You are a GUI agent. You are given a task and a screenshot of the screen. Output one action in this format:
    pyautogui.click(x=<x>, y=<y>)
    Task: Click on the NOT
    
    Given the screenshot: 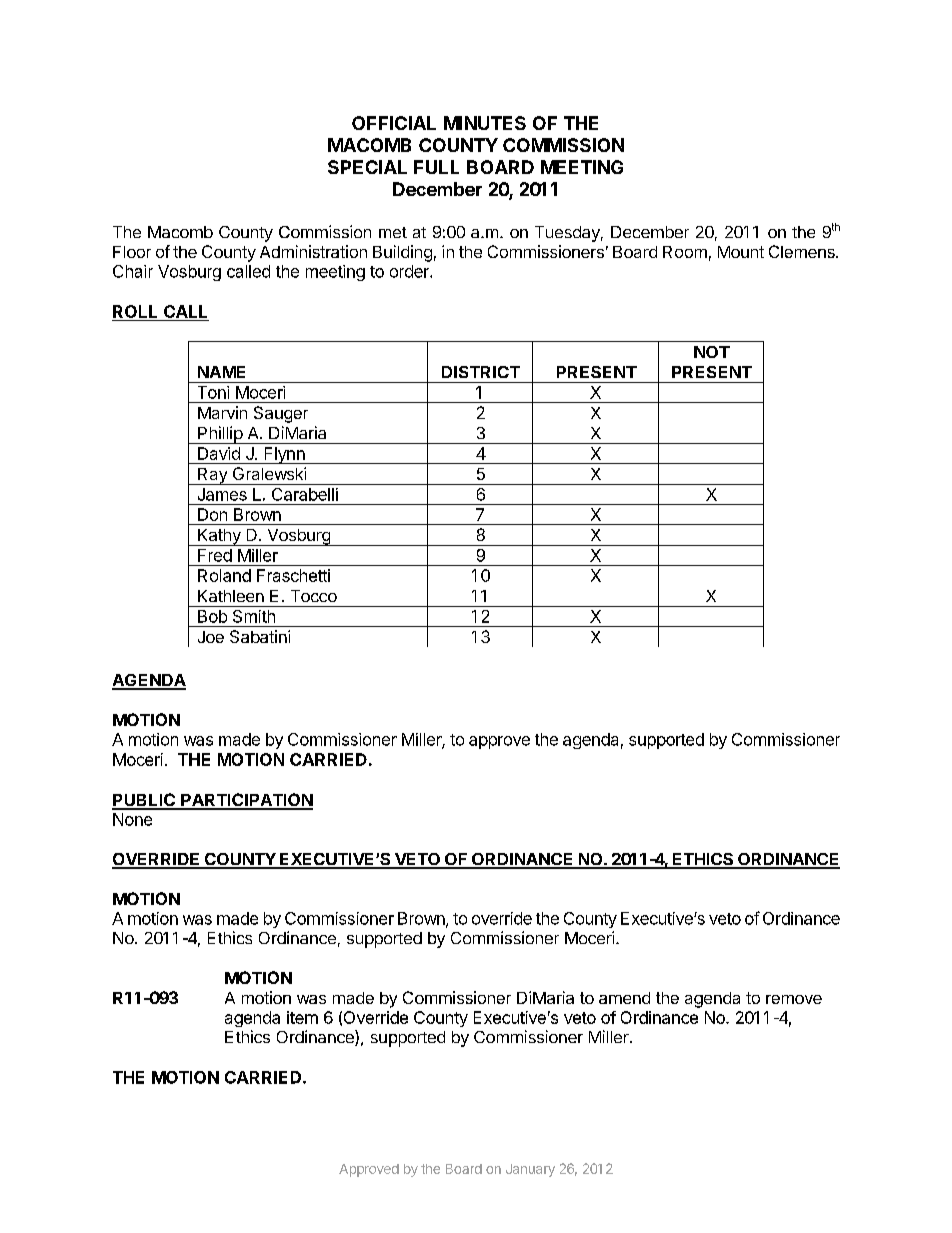 What is the action you would take?
    pyautogui.click(x=712, y=352)
